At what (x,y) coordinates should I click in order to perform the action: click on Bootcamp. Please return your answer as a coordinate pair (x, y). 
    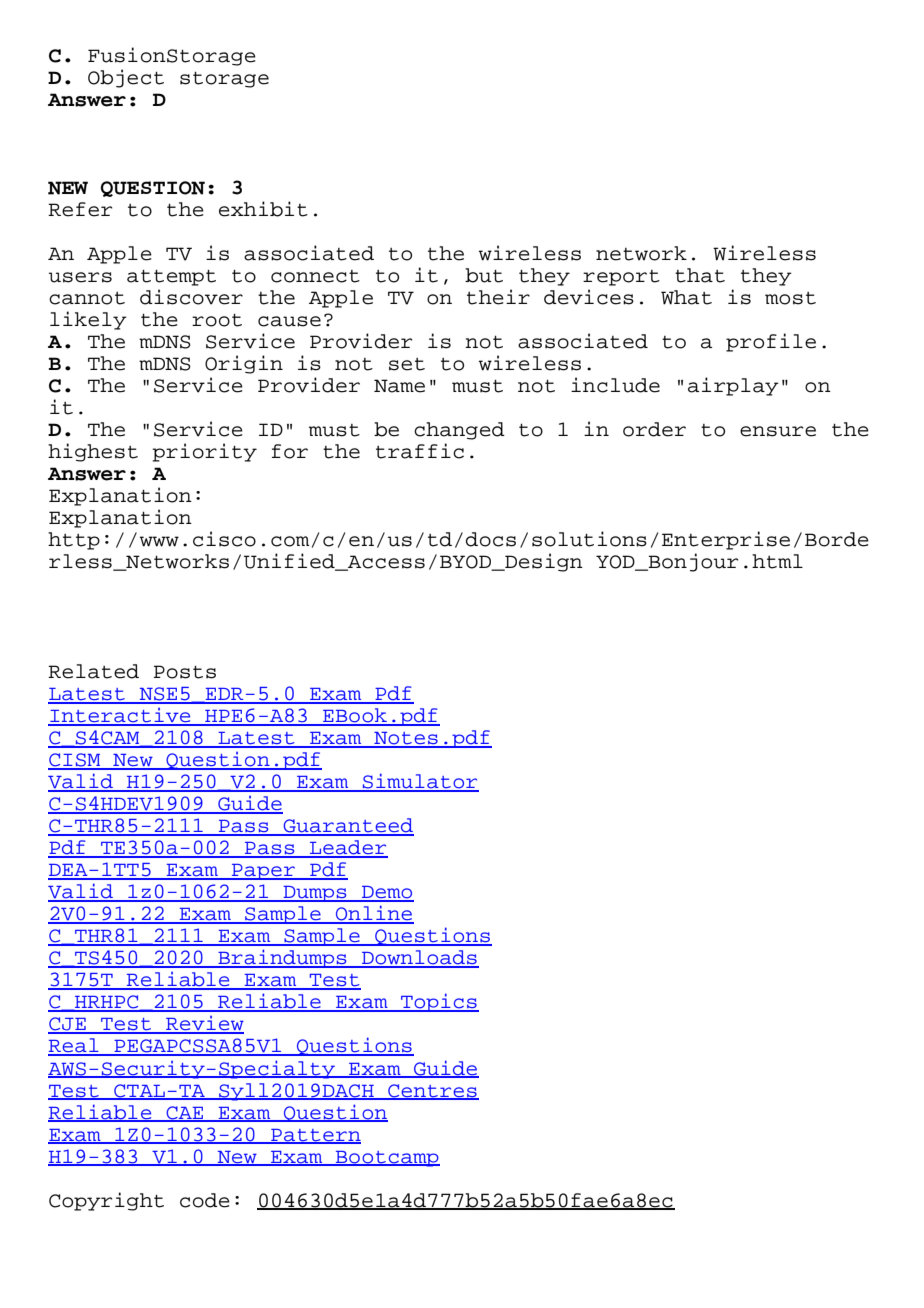
    Looking at the image, I should click on (387, 1159).
